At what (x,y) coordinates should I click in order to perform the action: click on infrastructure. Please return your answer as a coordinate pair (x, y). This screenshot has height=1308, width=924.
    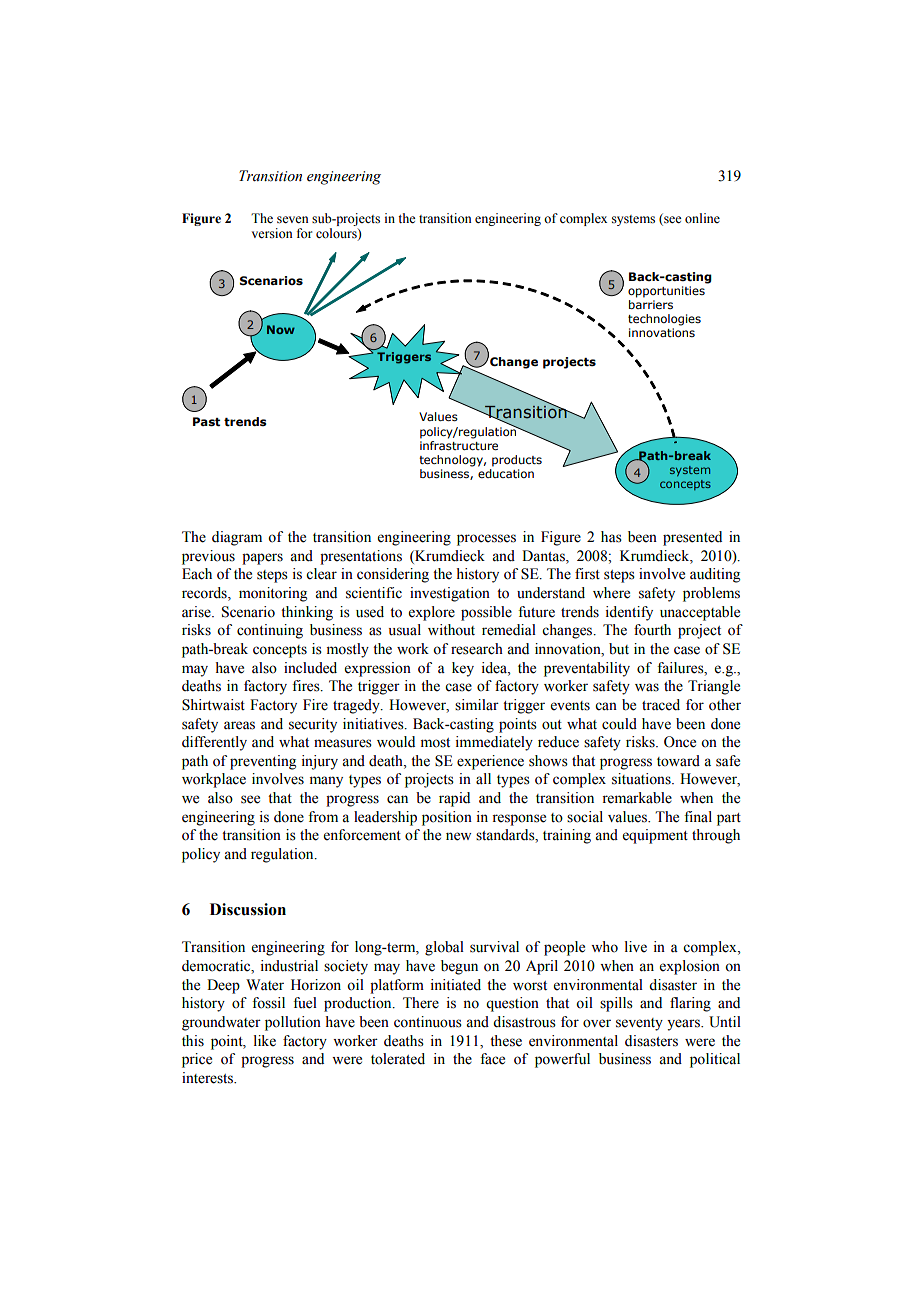
    Looking at the image, I should click on (459, 444).
